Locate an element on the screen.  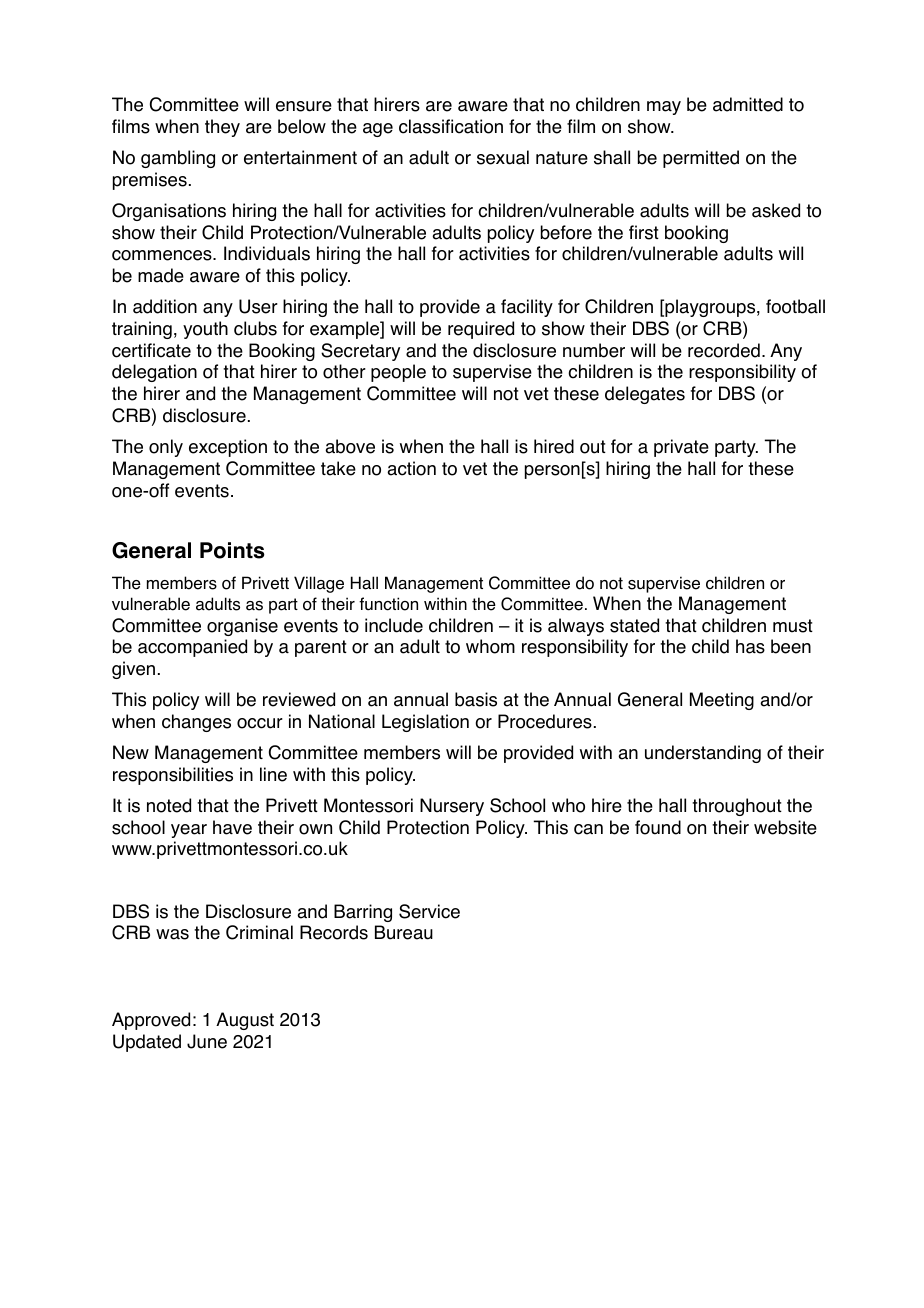
must is located at coordinates (793, 626).
